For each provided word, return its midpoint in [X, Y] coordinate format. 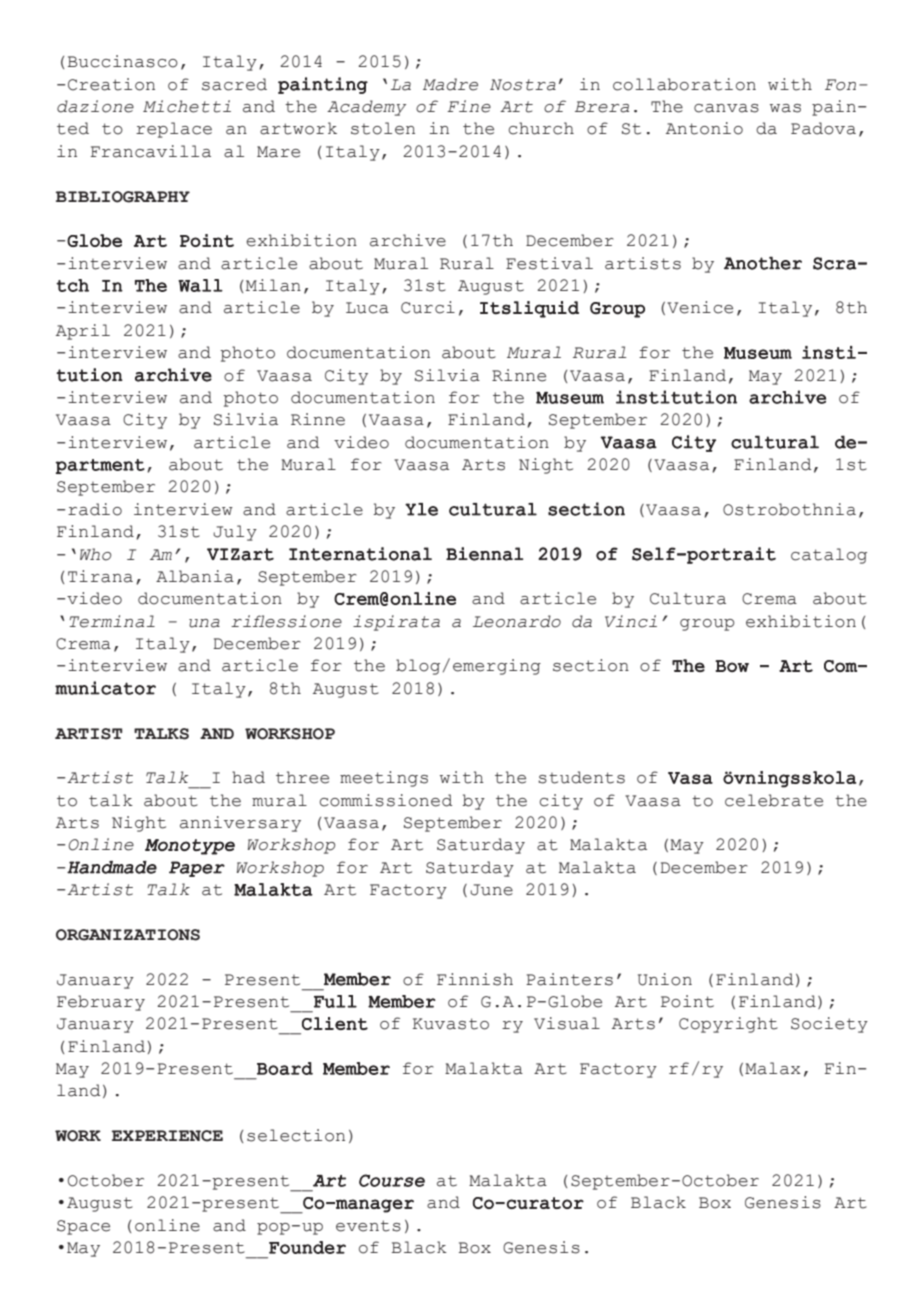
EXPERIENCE [167, 1136]
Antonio [704, 128]
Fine [469, 106]
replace [174, 130]
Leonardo [517, 621]
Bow [732, 666]
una [204, 623]
